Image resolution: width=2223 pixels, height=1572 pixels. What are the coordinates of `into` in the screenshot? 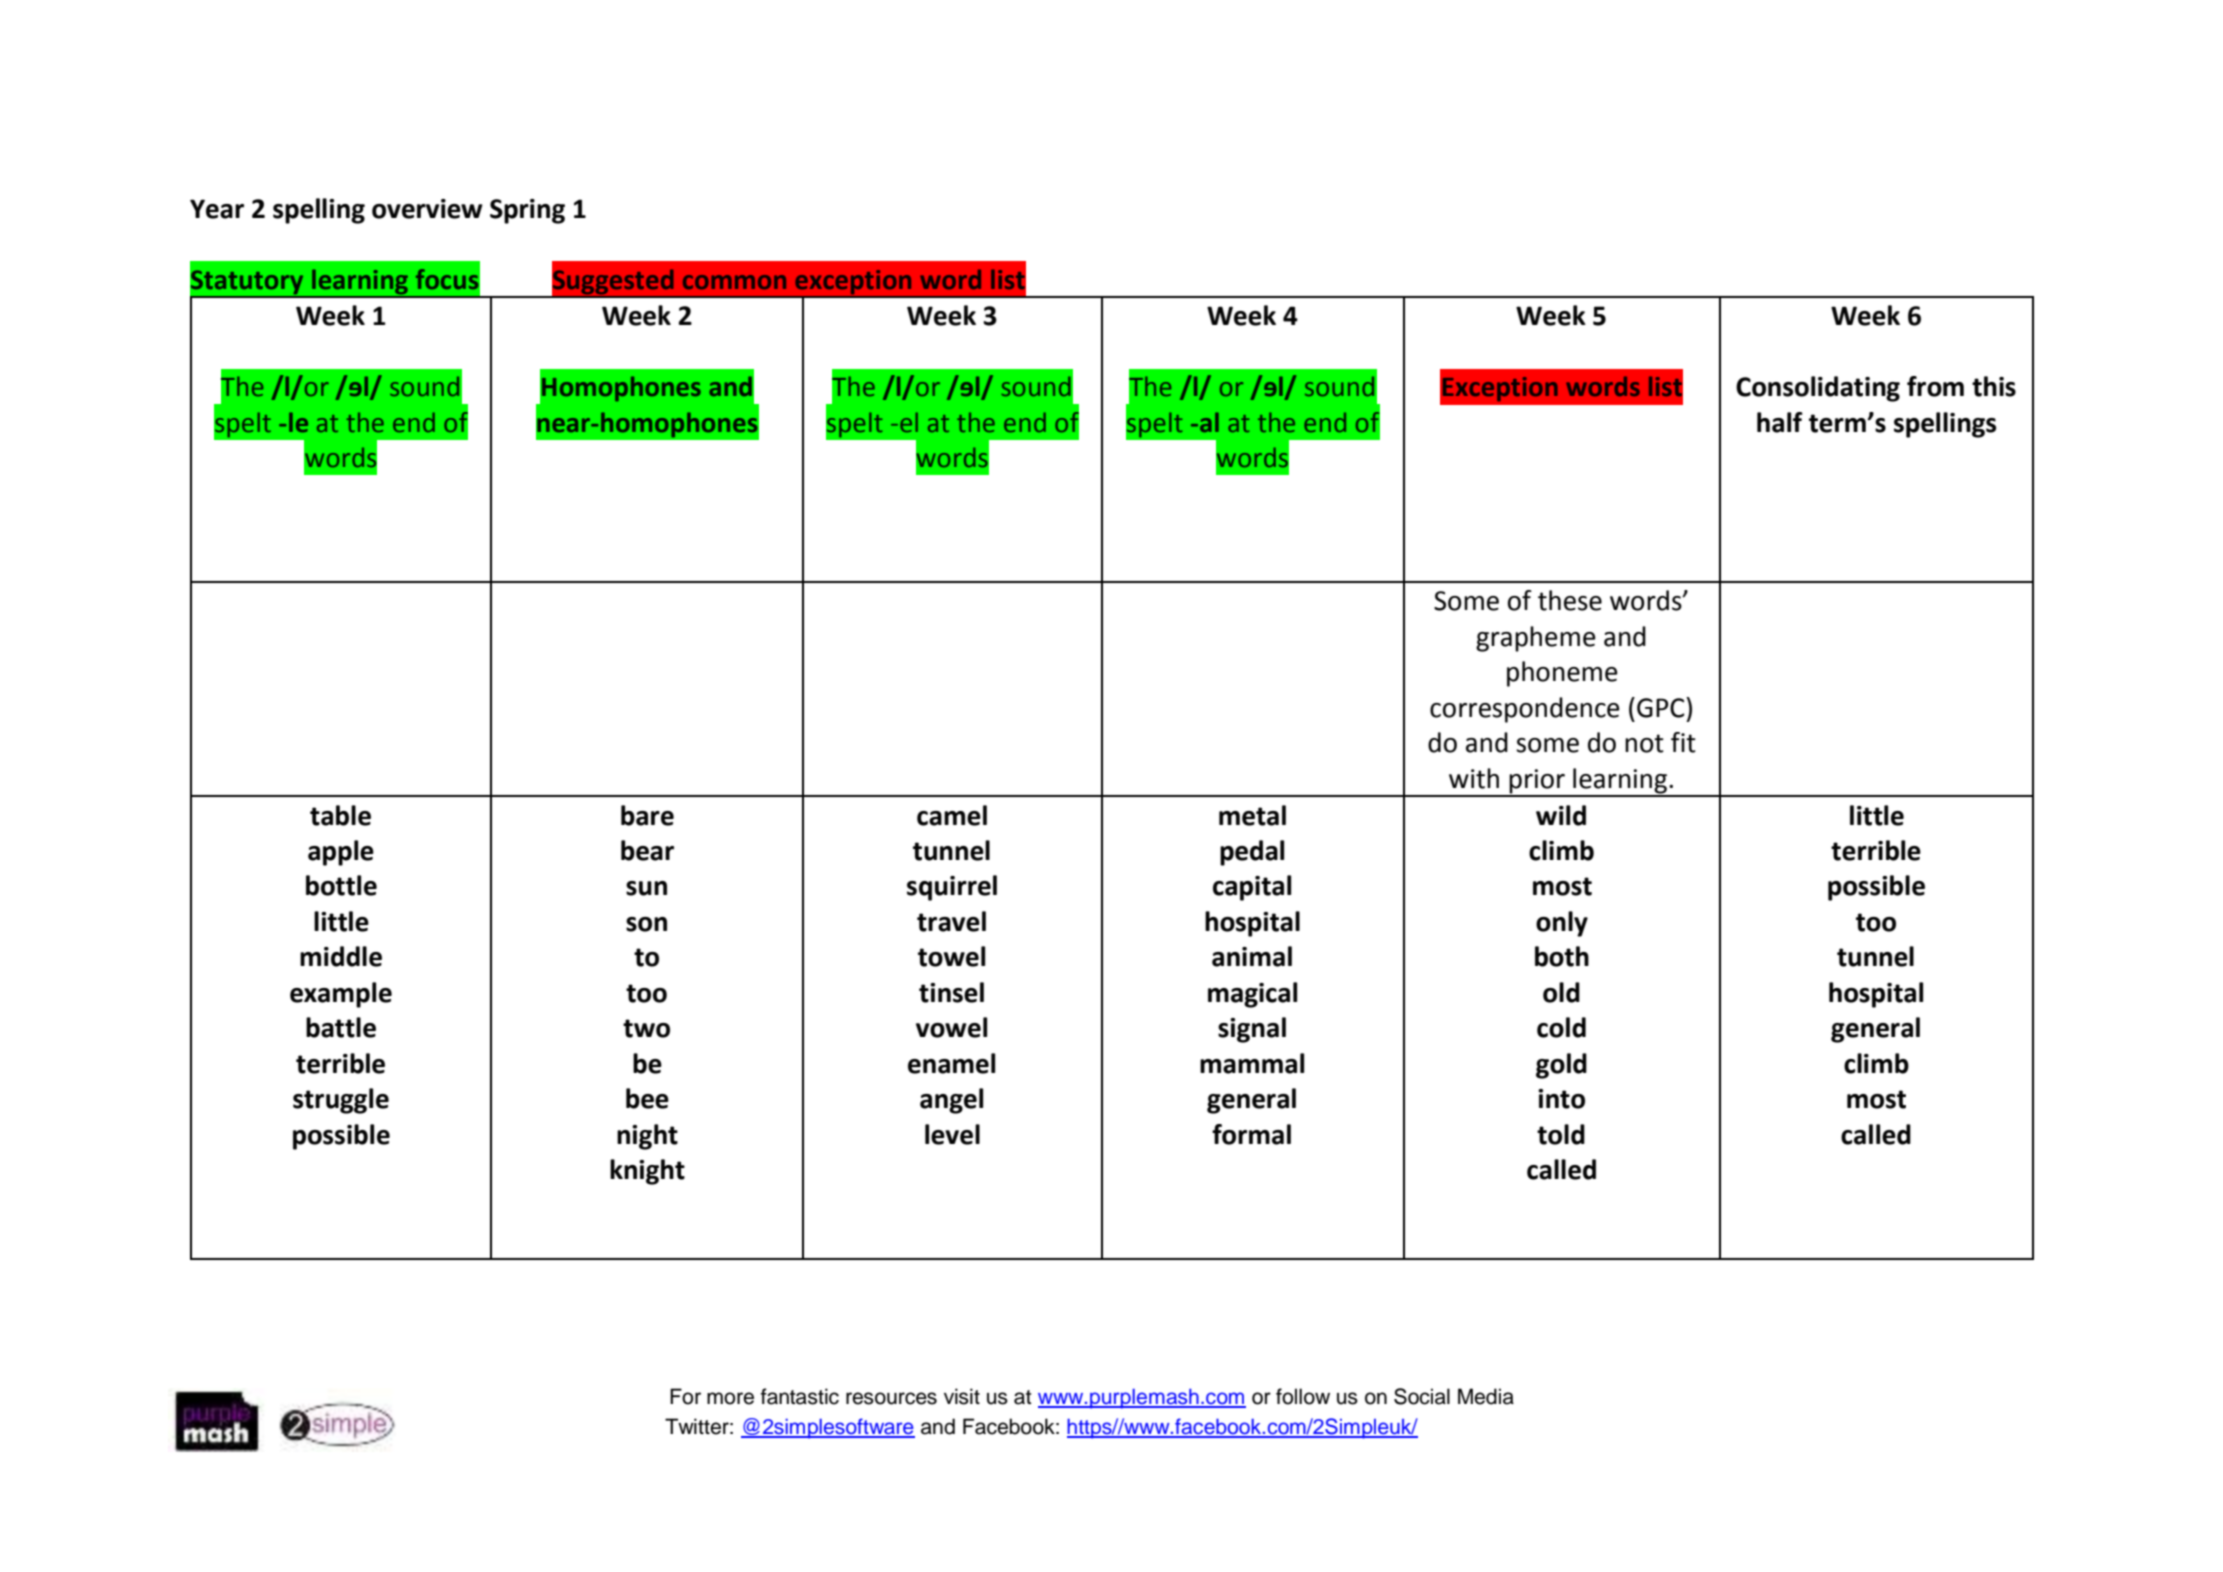 It's located at (1561, 1099).
